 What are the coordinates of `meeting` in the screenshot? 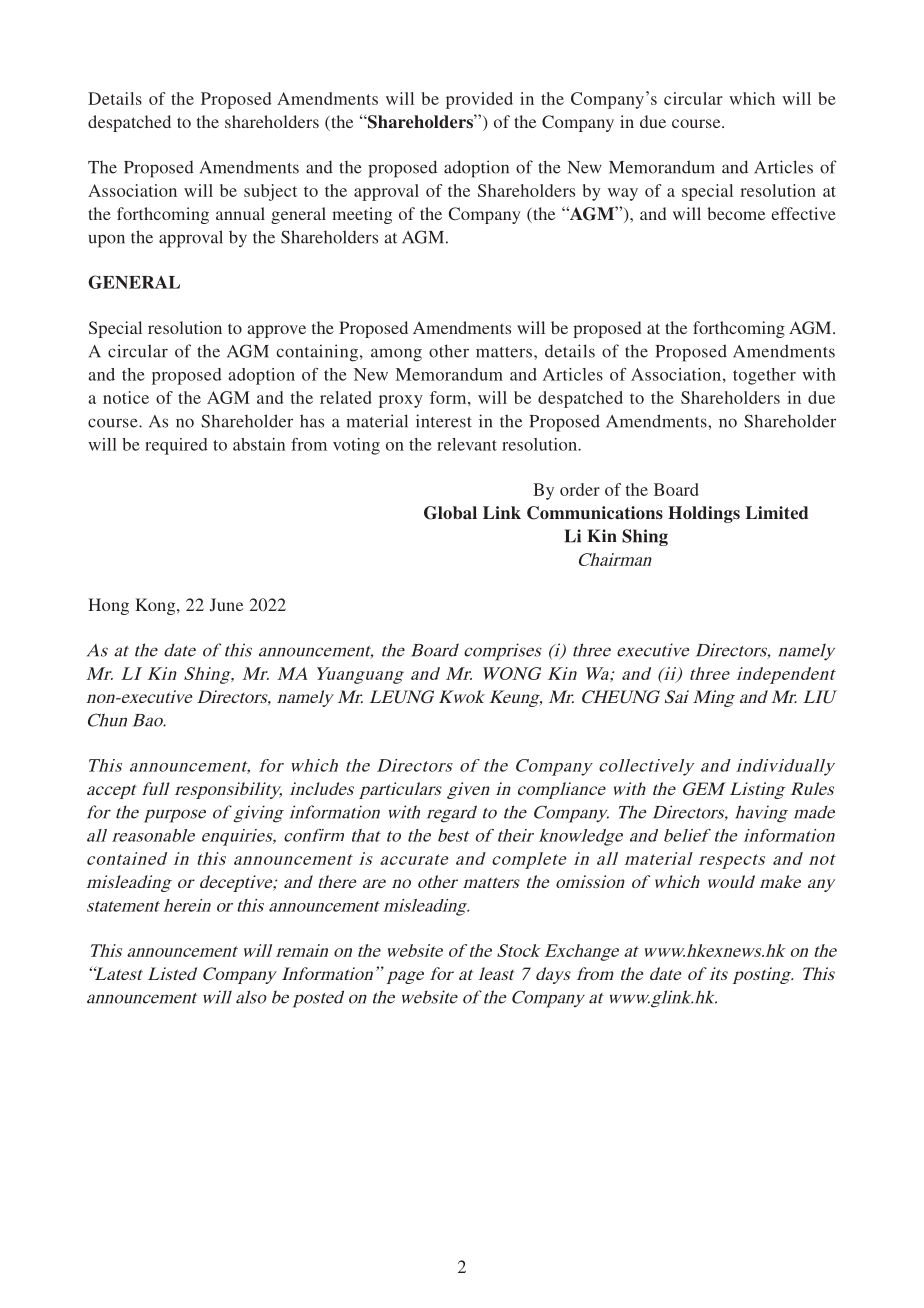 It's located at (362, 215).
